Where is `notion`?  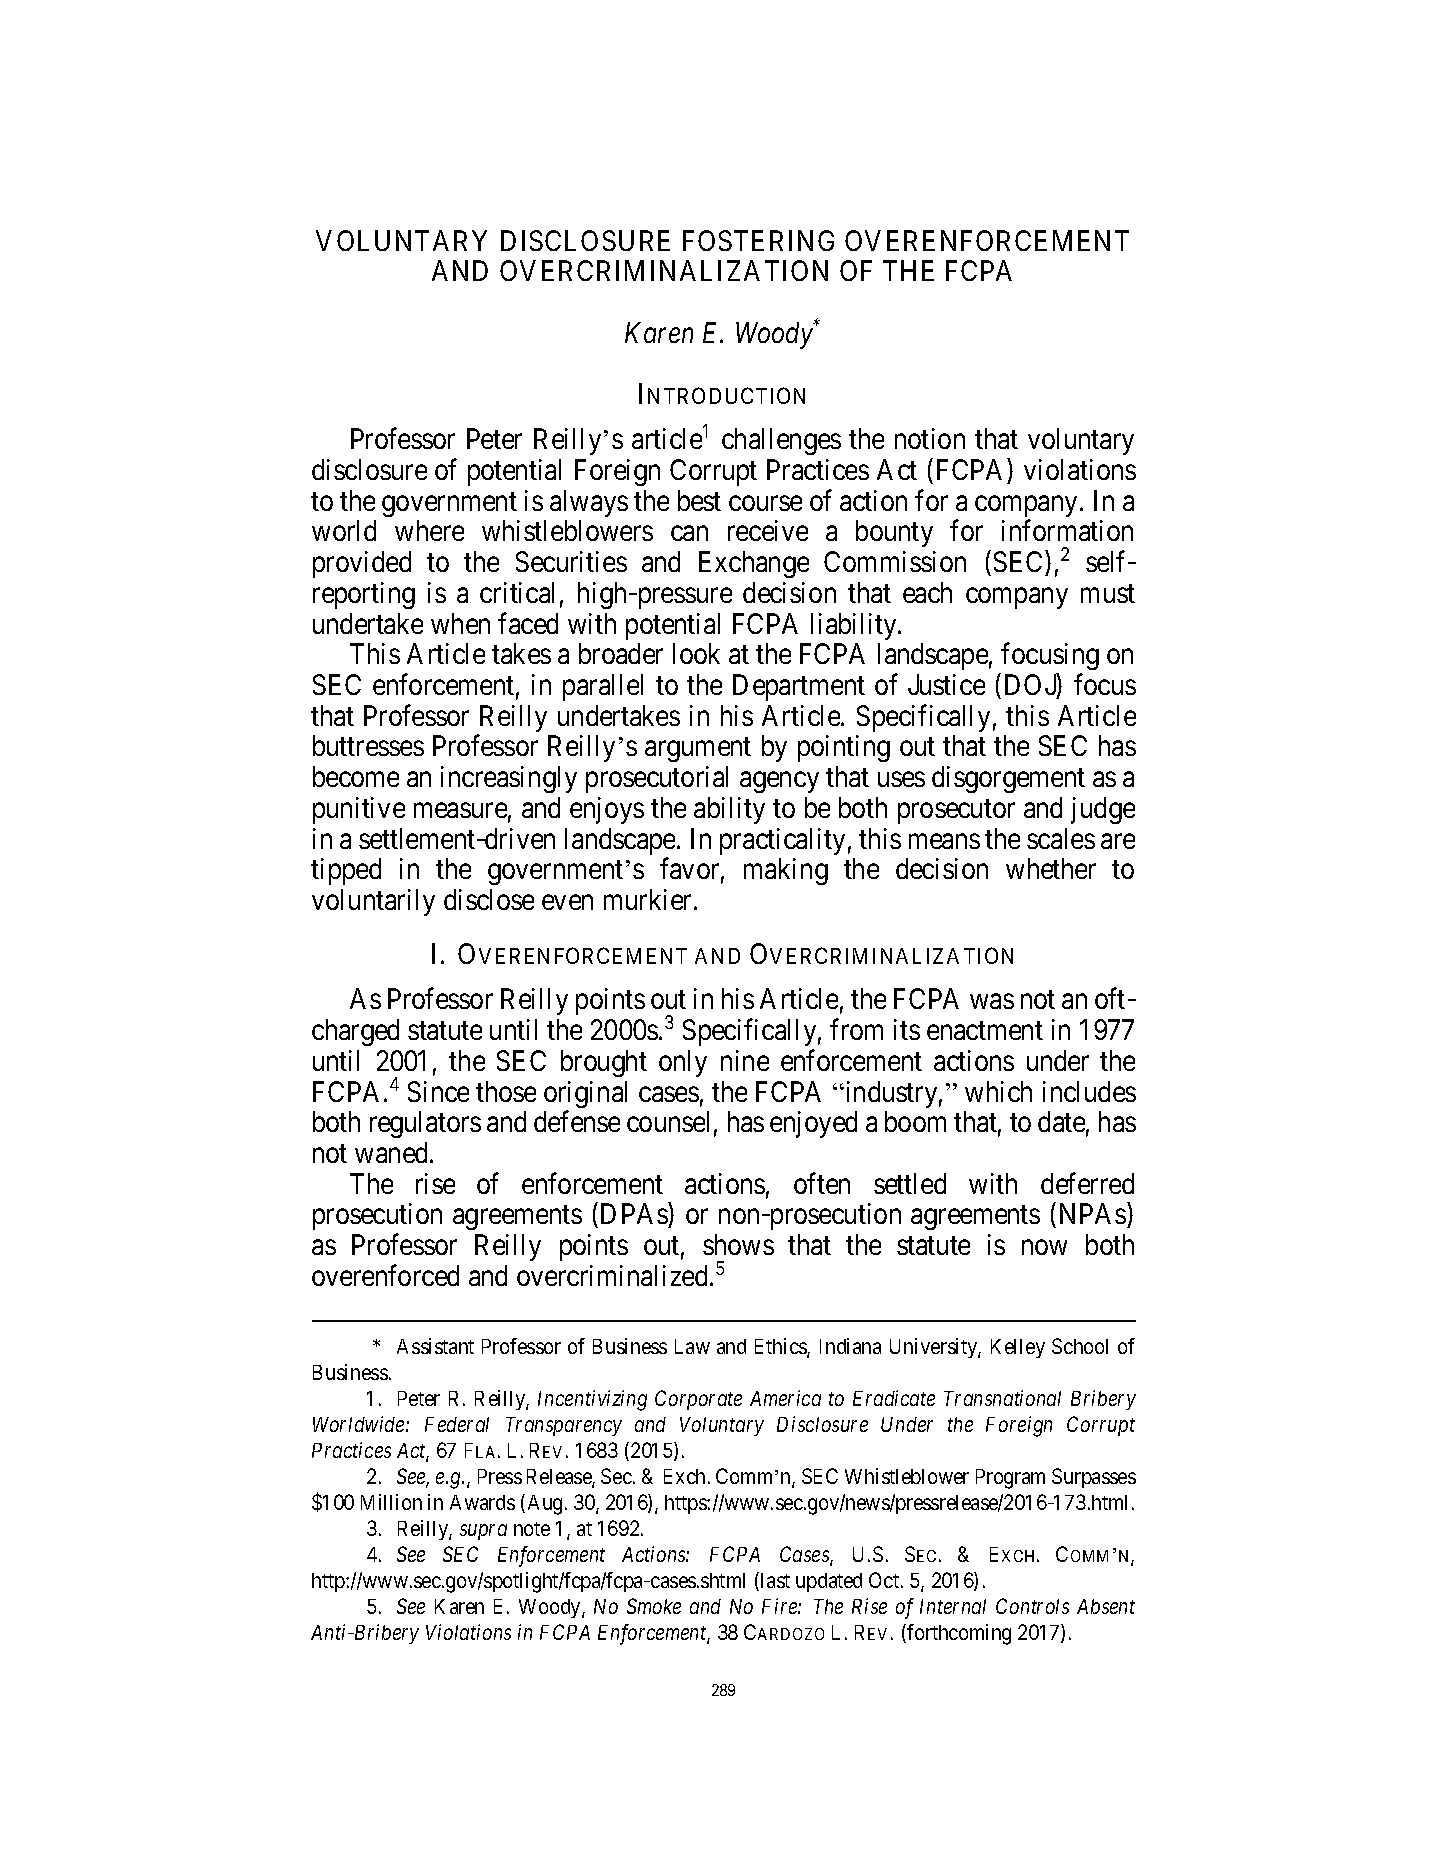
notion is located at coordinates (930, 438).
